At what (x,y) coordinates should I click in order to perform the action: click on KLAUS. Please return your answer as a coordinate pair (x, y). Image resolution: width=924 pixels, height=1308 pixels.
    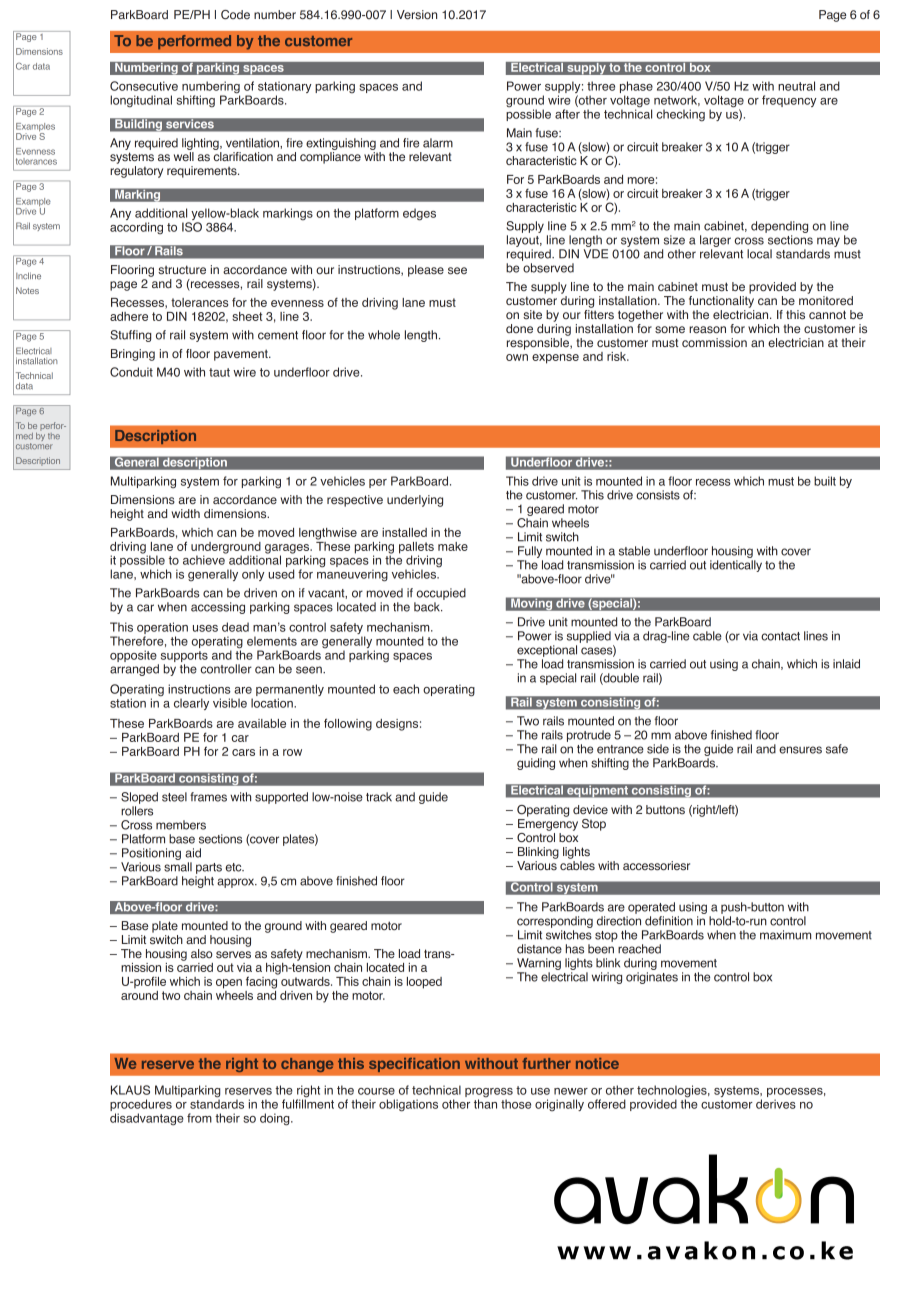
    Looking at the image, I should click on (130, 1090).
